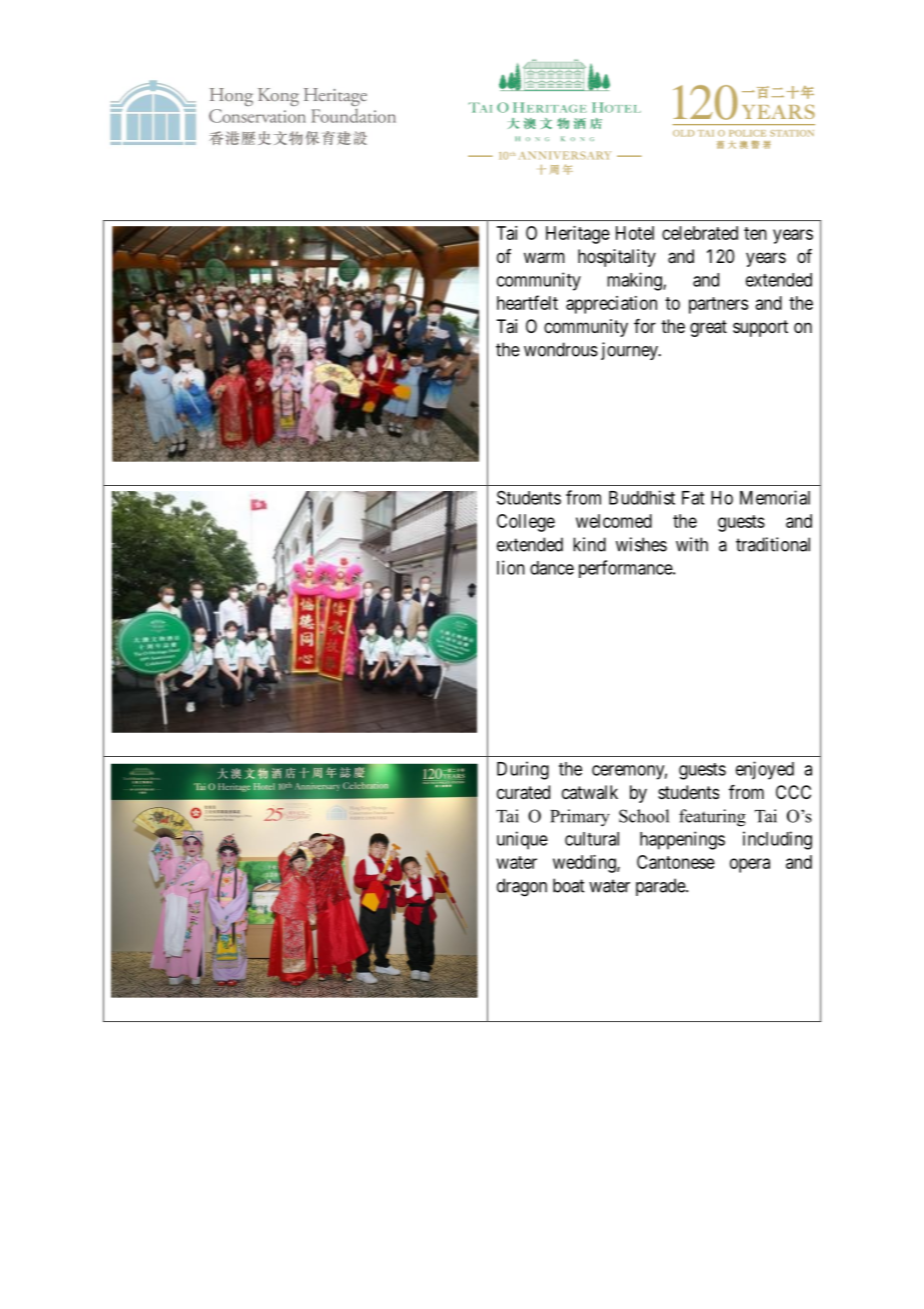 The height and width of the screenshot is (1309, 924). What do you see at coordinates (644, 816) in the screenshot?
I see `School` at bounding box center [644, 816].
